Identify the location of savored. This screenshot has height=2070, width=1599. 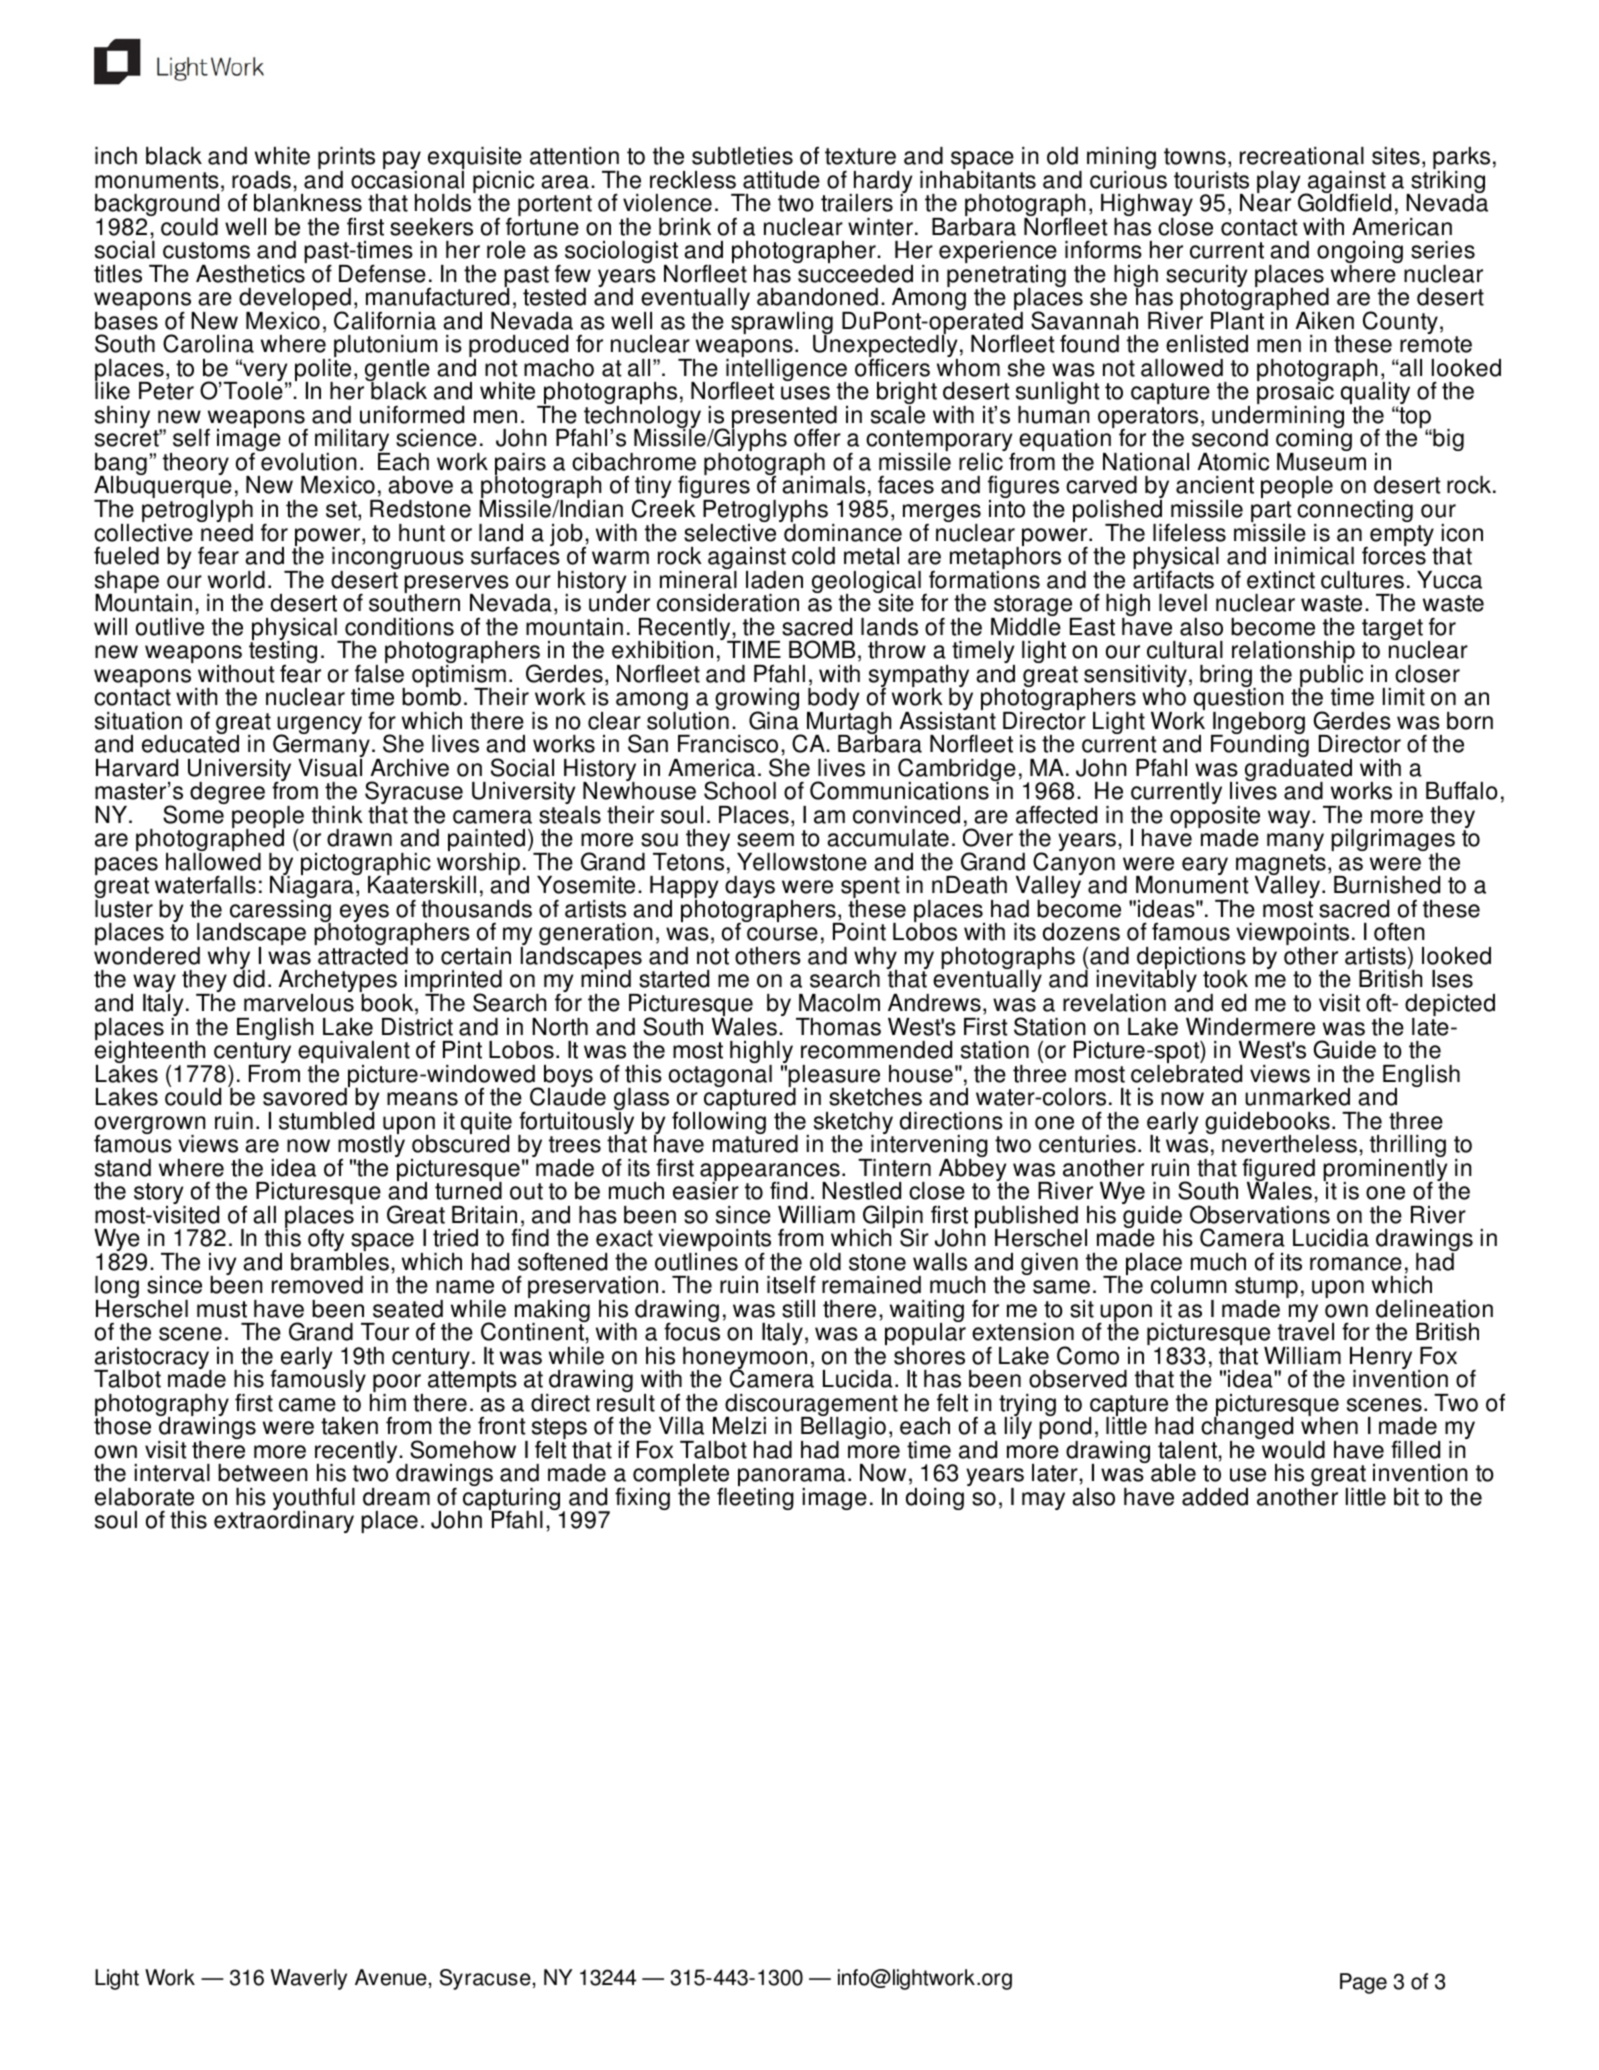
(306, 1096).
